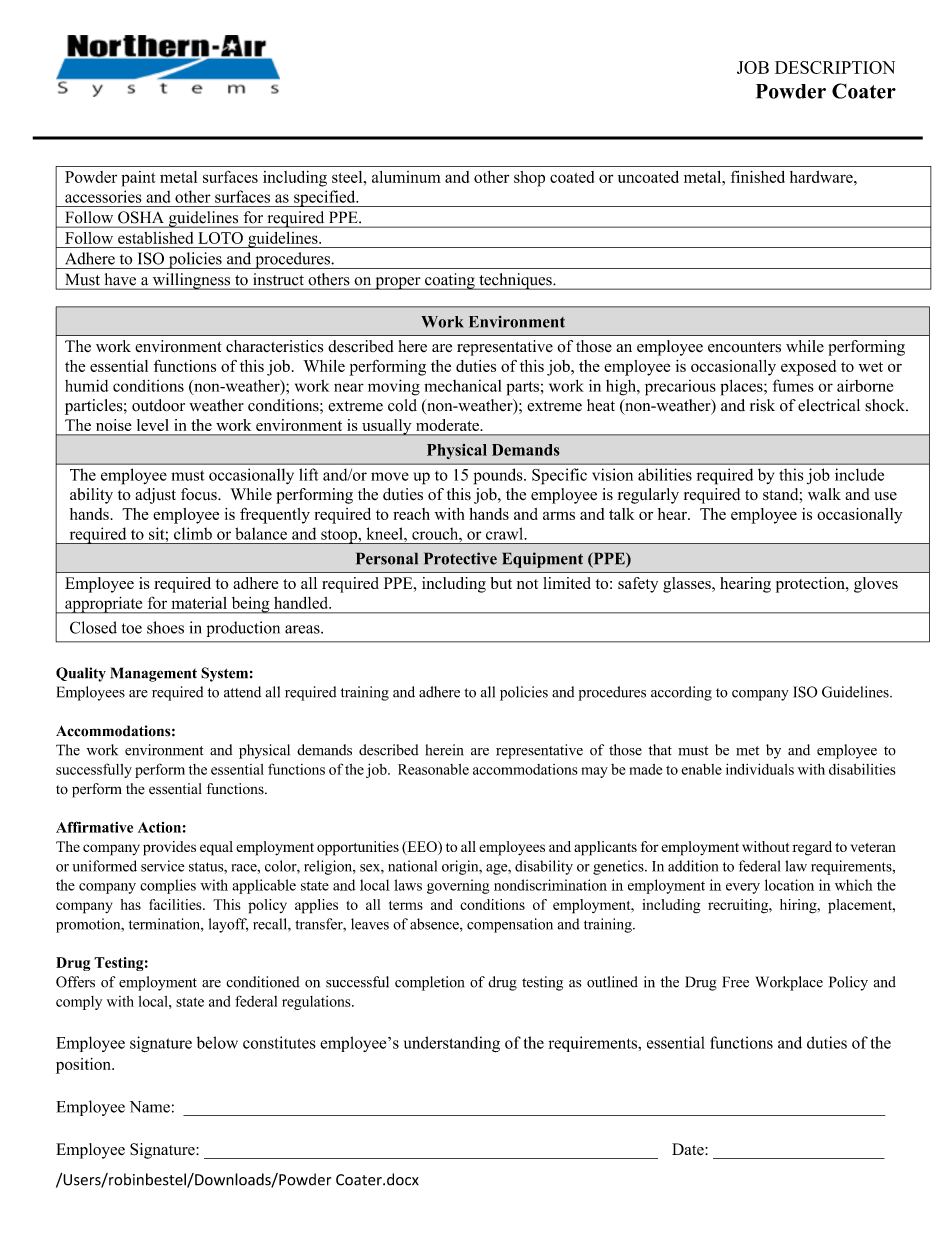  Describe the element at coordinates (760, 769) in the document. I see `individuals` at that location.
